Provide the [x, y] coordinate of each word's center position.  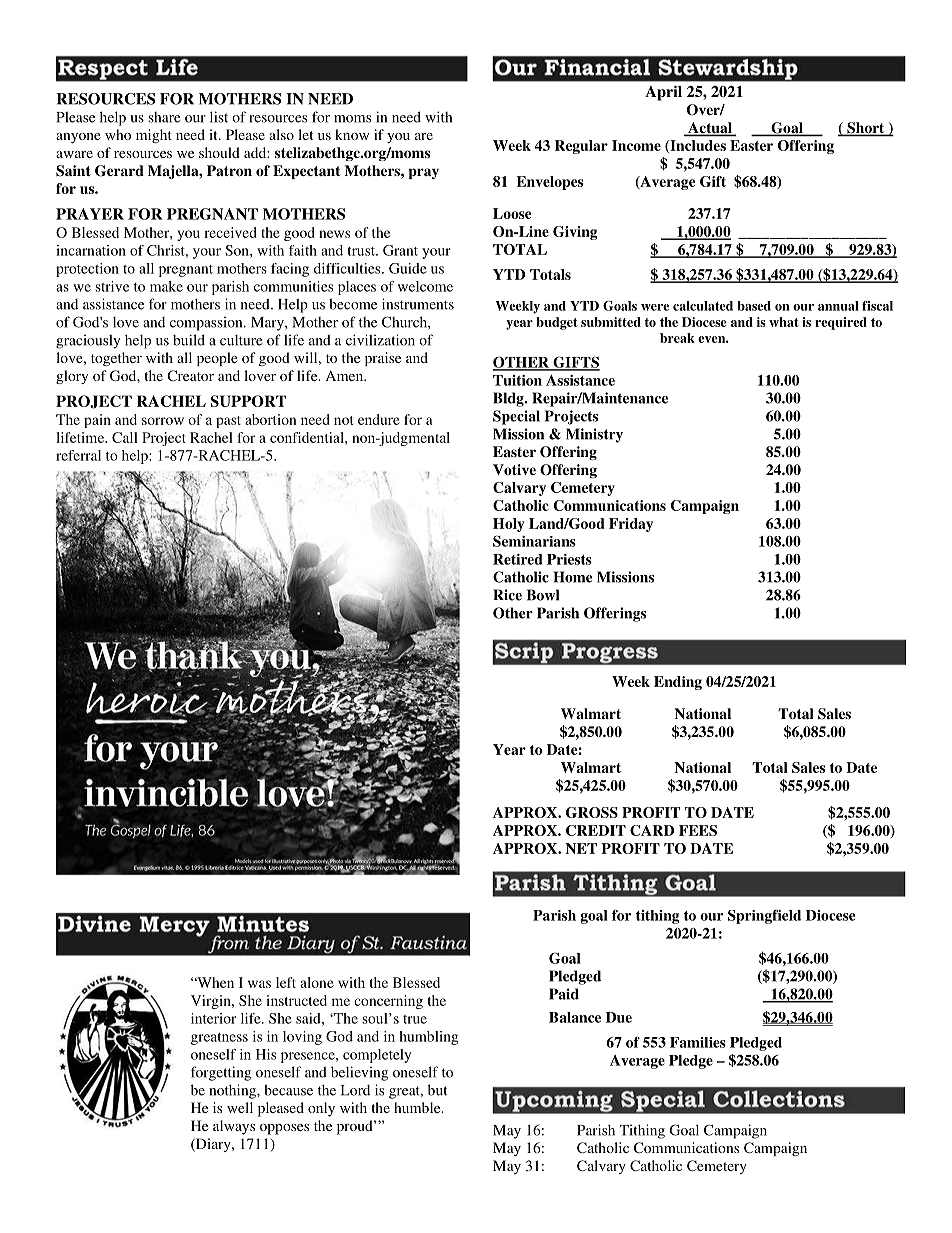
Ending [678, 683]
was [259, 984]
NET [581, 848]
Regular [581, 147]
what [784, 322]
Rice [507, 595]
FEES [698, 830]
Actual [710, 129]
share [165, 117]
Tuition [517, 380]
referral [78, 455]
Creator [190, 375]
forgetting [221, 1073]
